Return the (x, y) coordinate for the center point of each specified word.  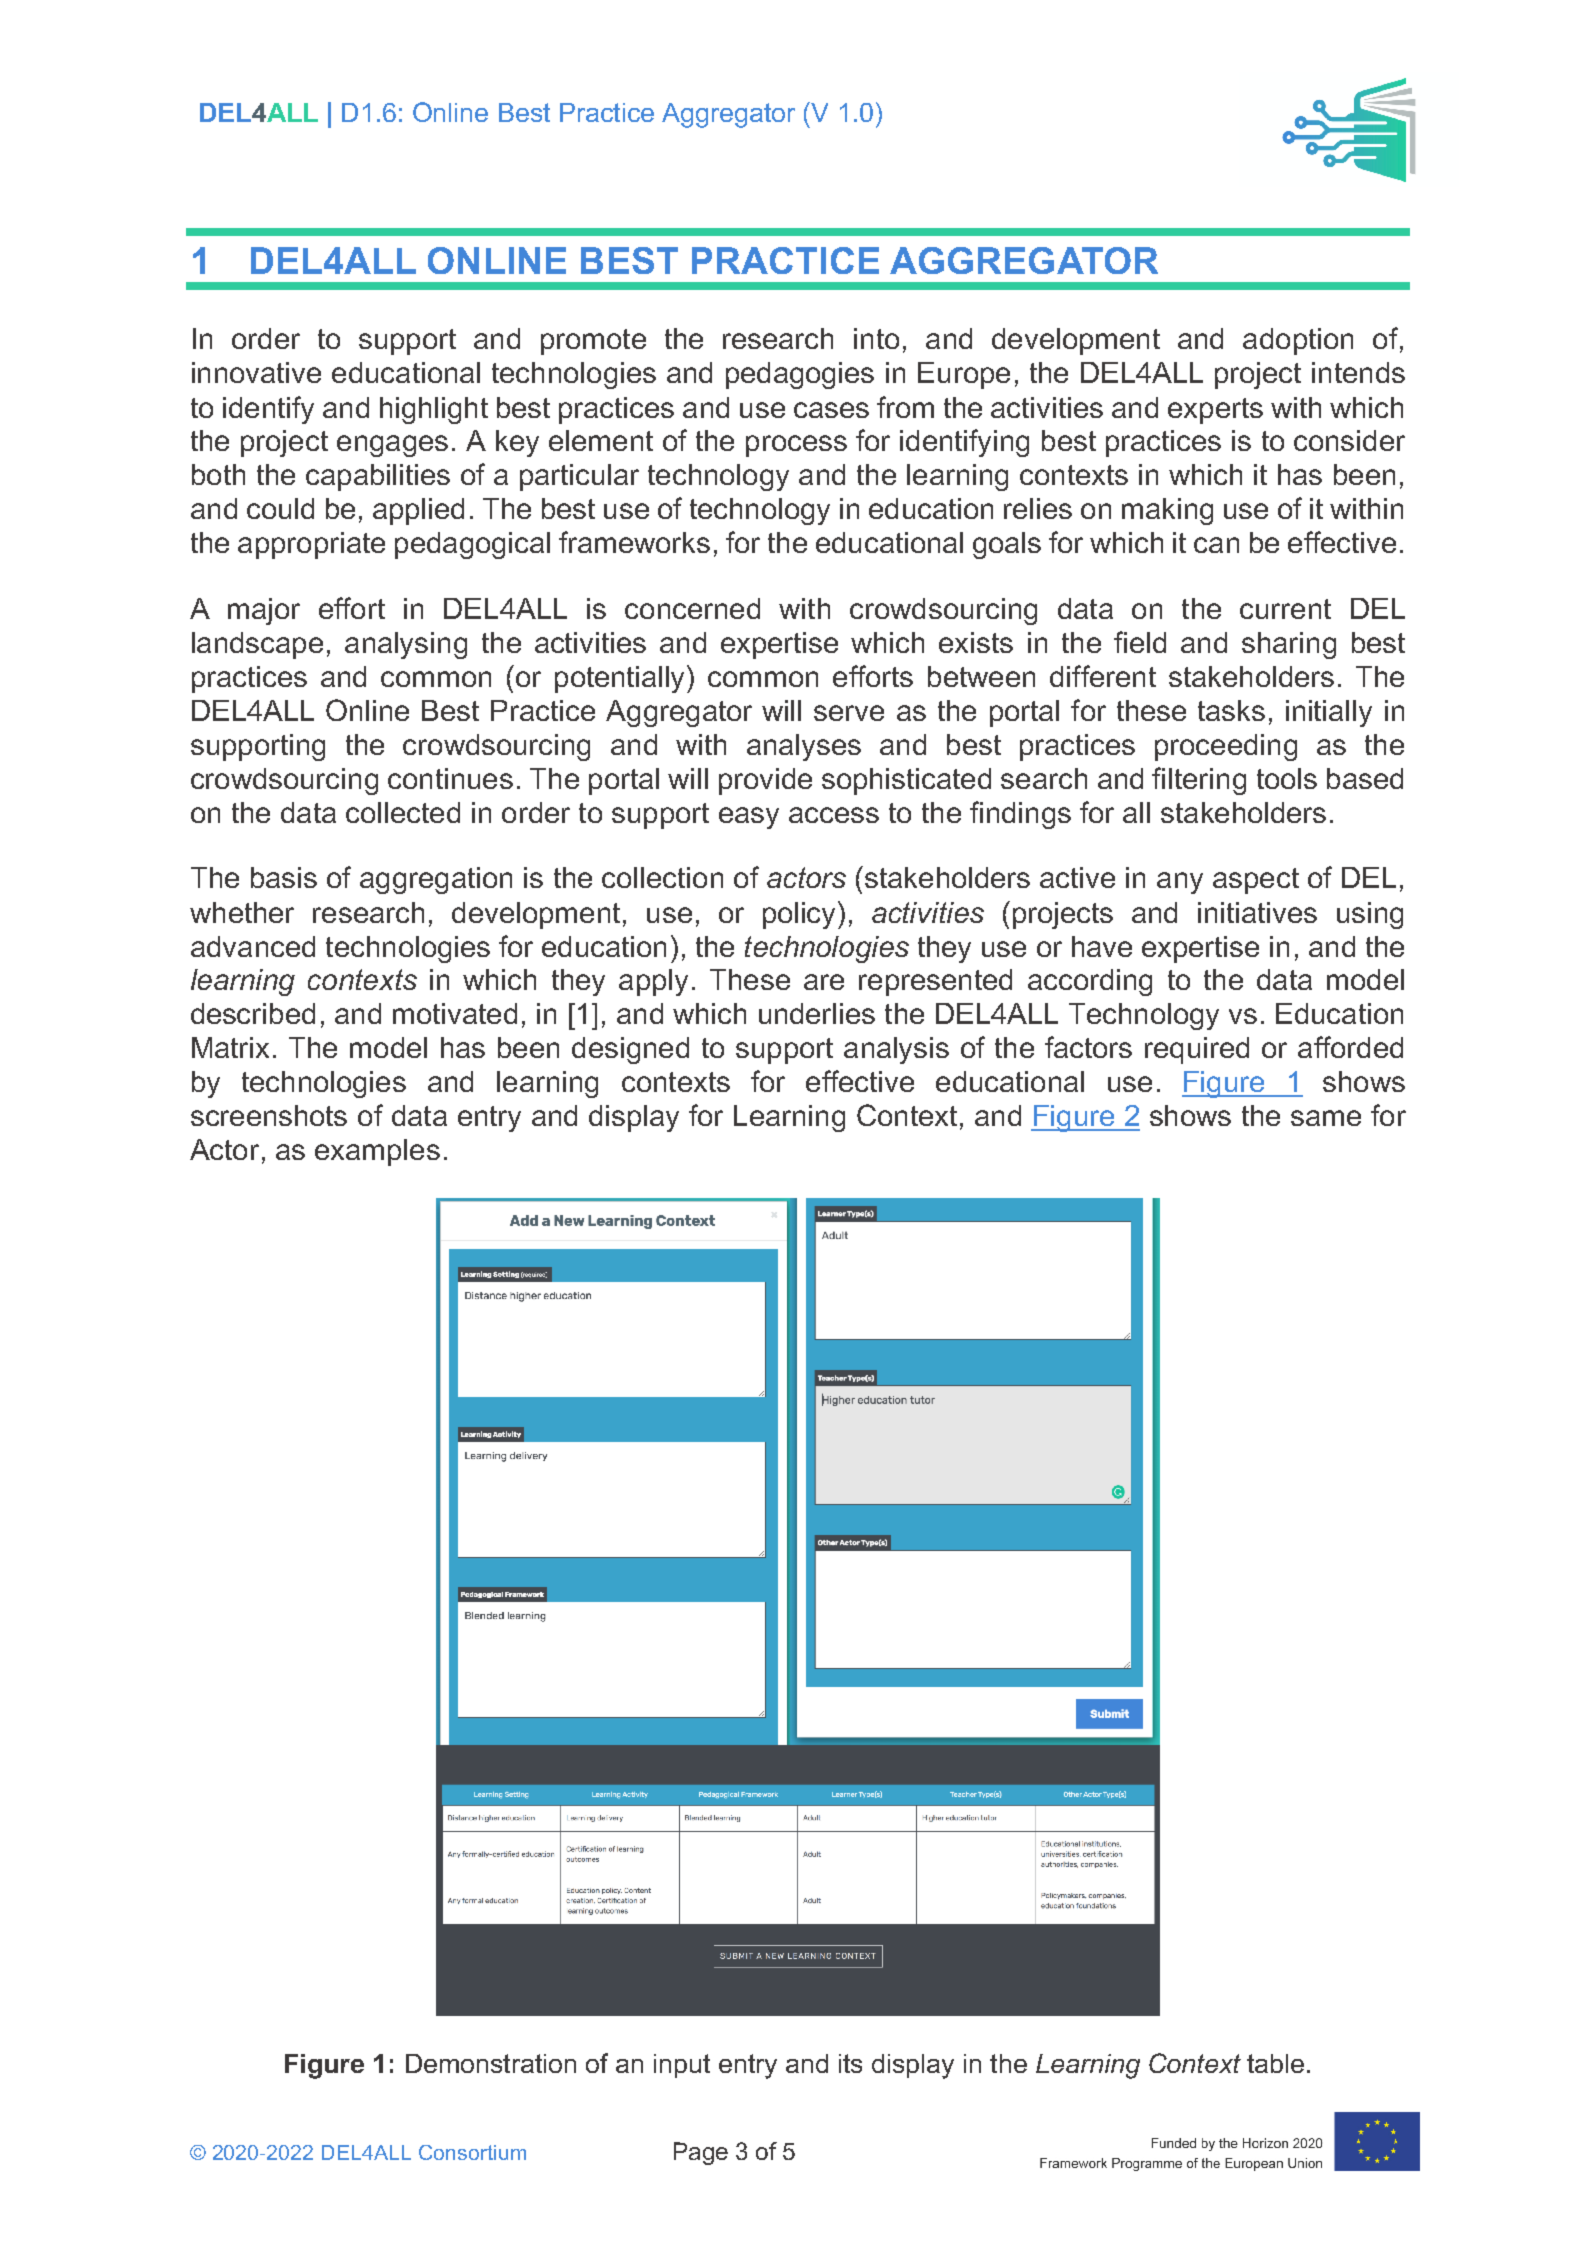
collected (403, 812)
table (1275, 2063)
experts (1215, 411)
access (834, 815)
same (1326, 1118)
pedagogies (800, 375)
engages (392, 446)
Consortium (472, 2152)
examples (377, 1152)
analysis (896, 1050)
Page (701, 2153)
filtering (1199, 781)
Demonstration (491, 2063)
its (850, 2063)
